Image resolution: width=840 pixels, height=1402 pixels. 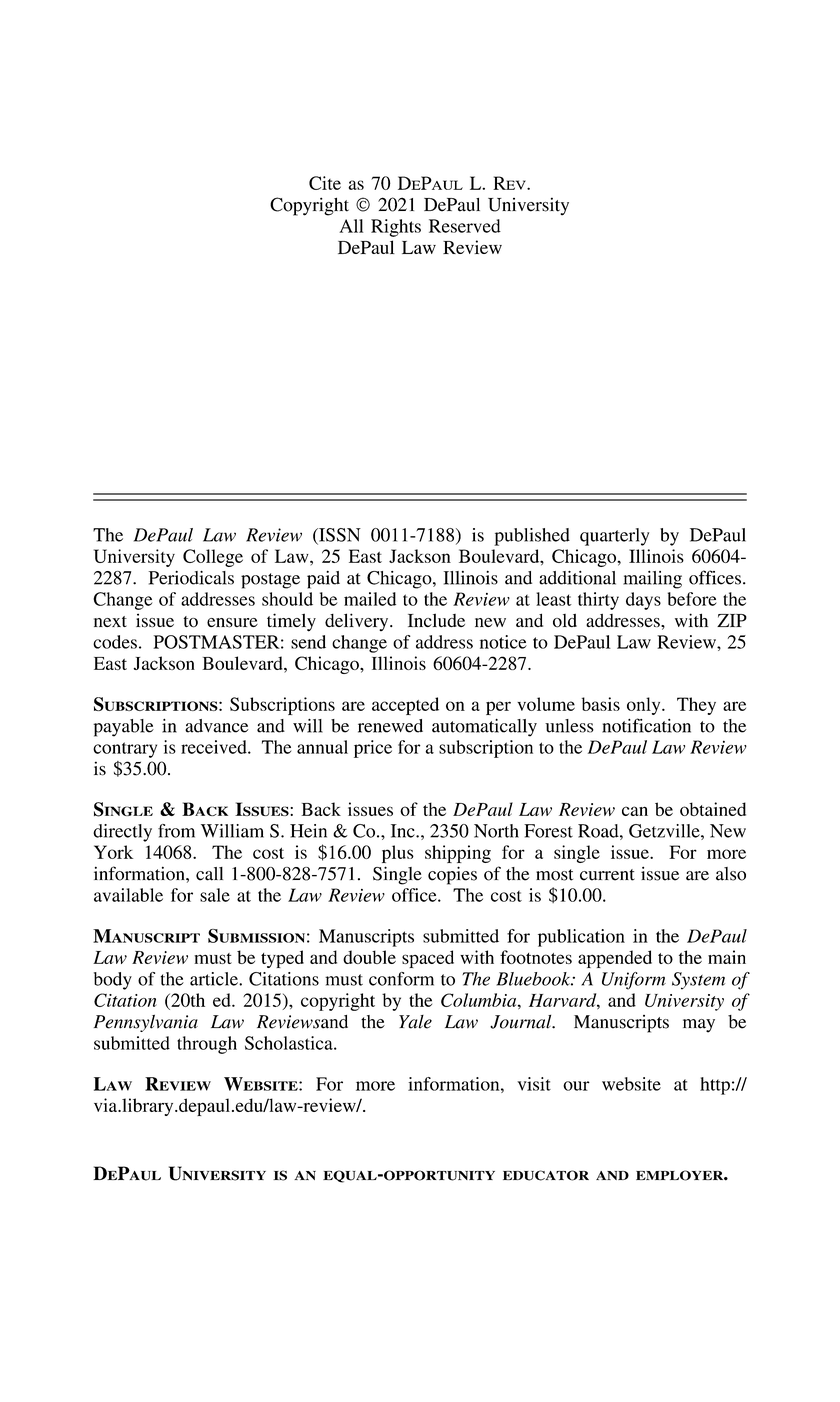 What do you see at coordinates (396, 228) in the image?
I see `Rights` at bounding box center [396, 228].
